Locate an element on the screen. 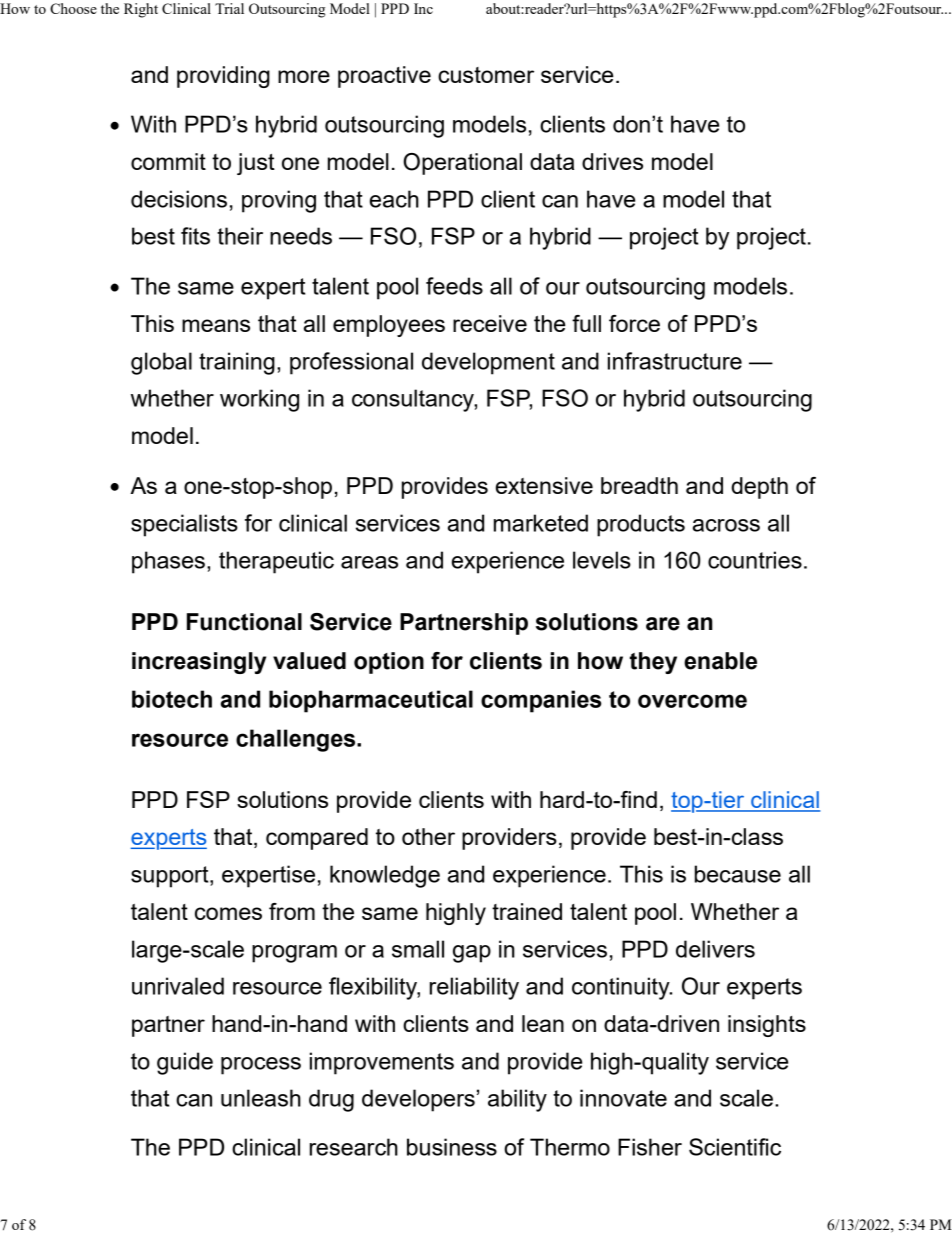 The width and height of the screenshot is (952, 1233). proactive is located at coordinates (384, 77).
